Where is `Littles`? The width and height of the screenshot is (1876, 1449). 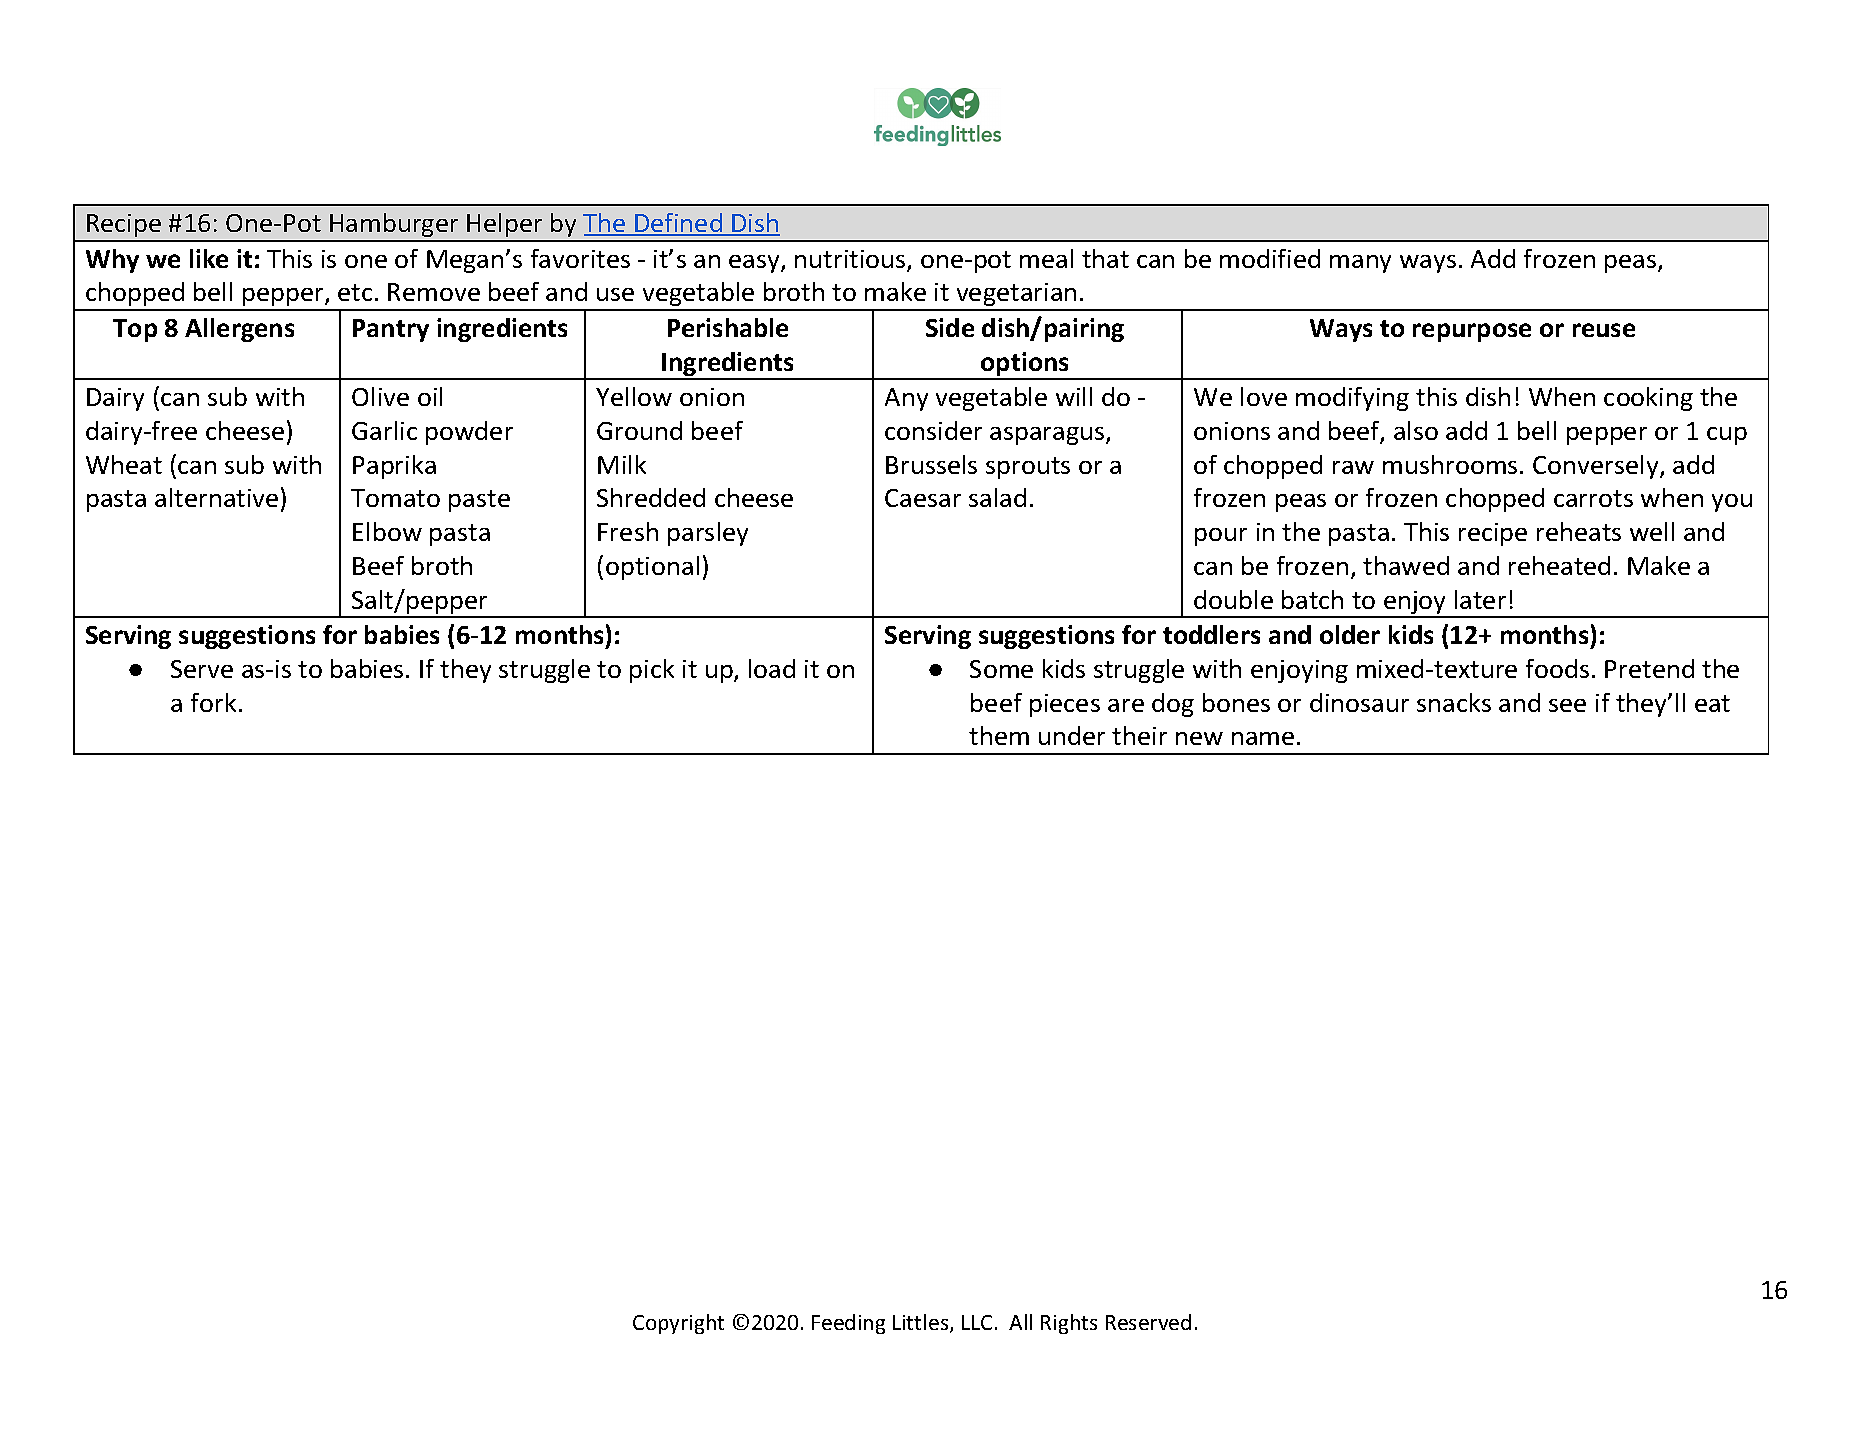
Littles is located at coordinates (922, 1323).
